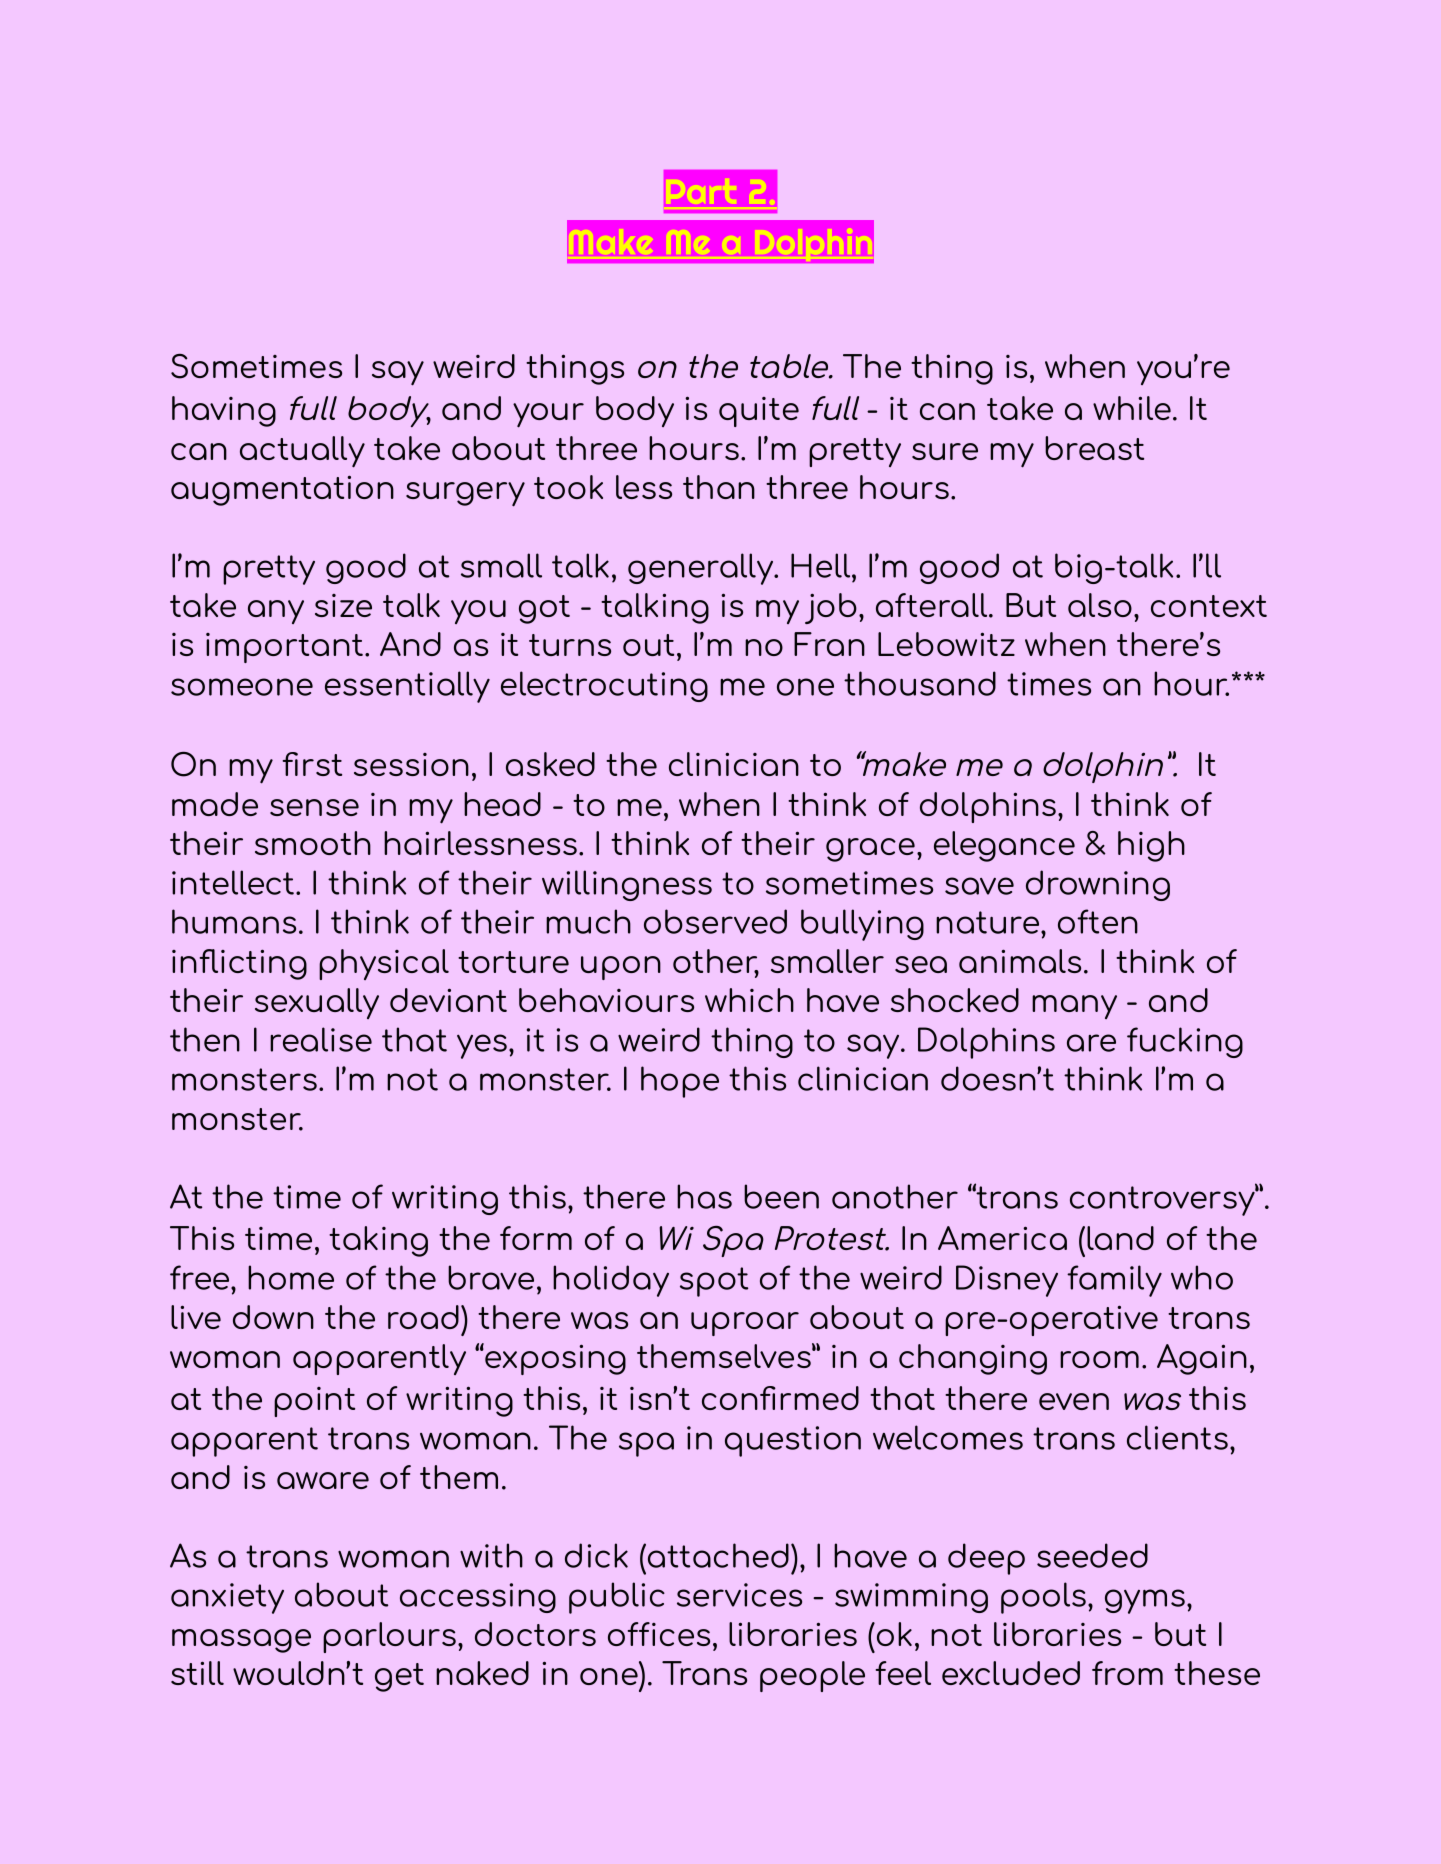  Describe the element at coordinates (1151, 846) in the screenshot. I see `high` at that location.
